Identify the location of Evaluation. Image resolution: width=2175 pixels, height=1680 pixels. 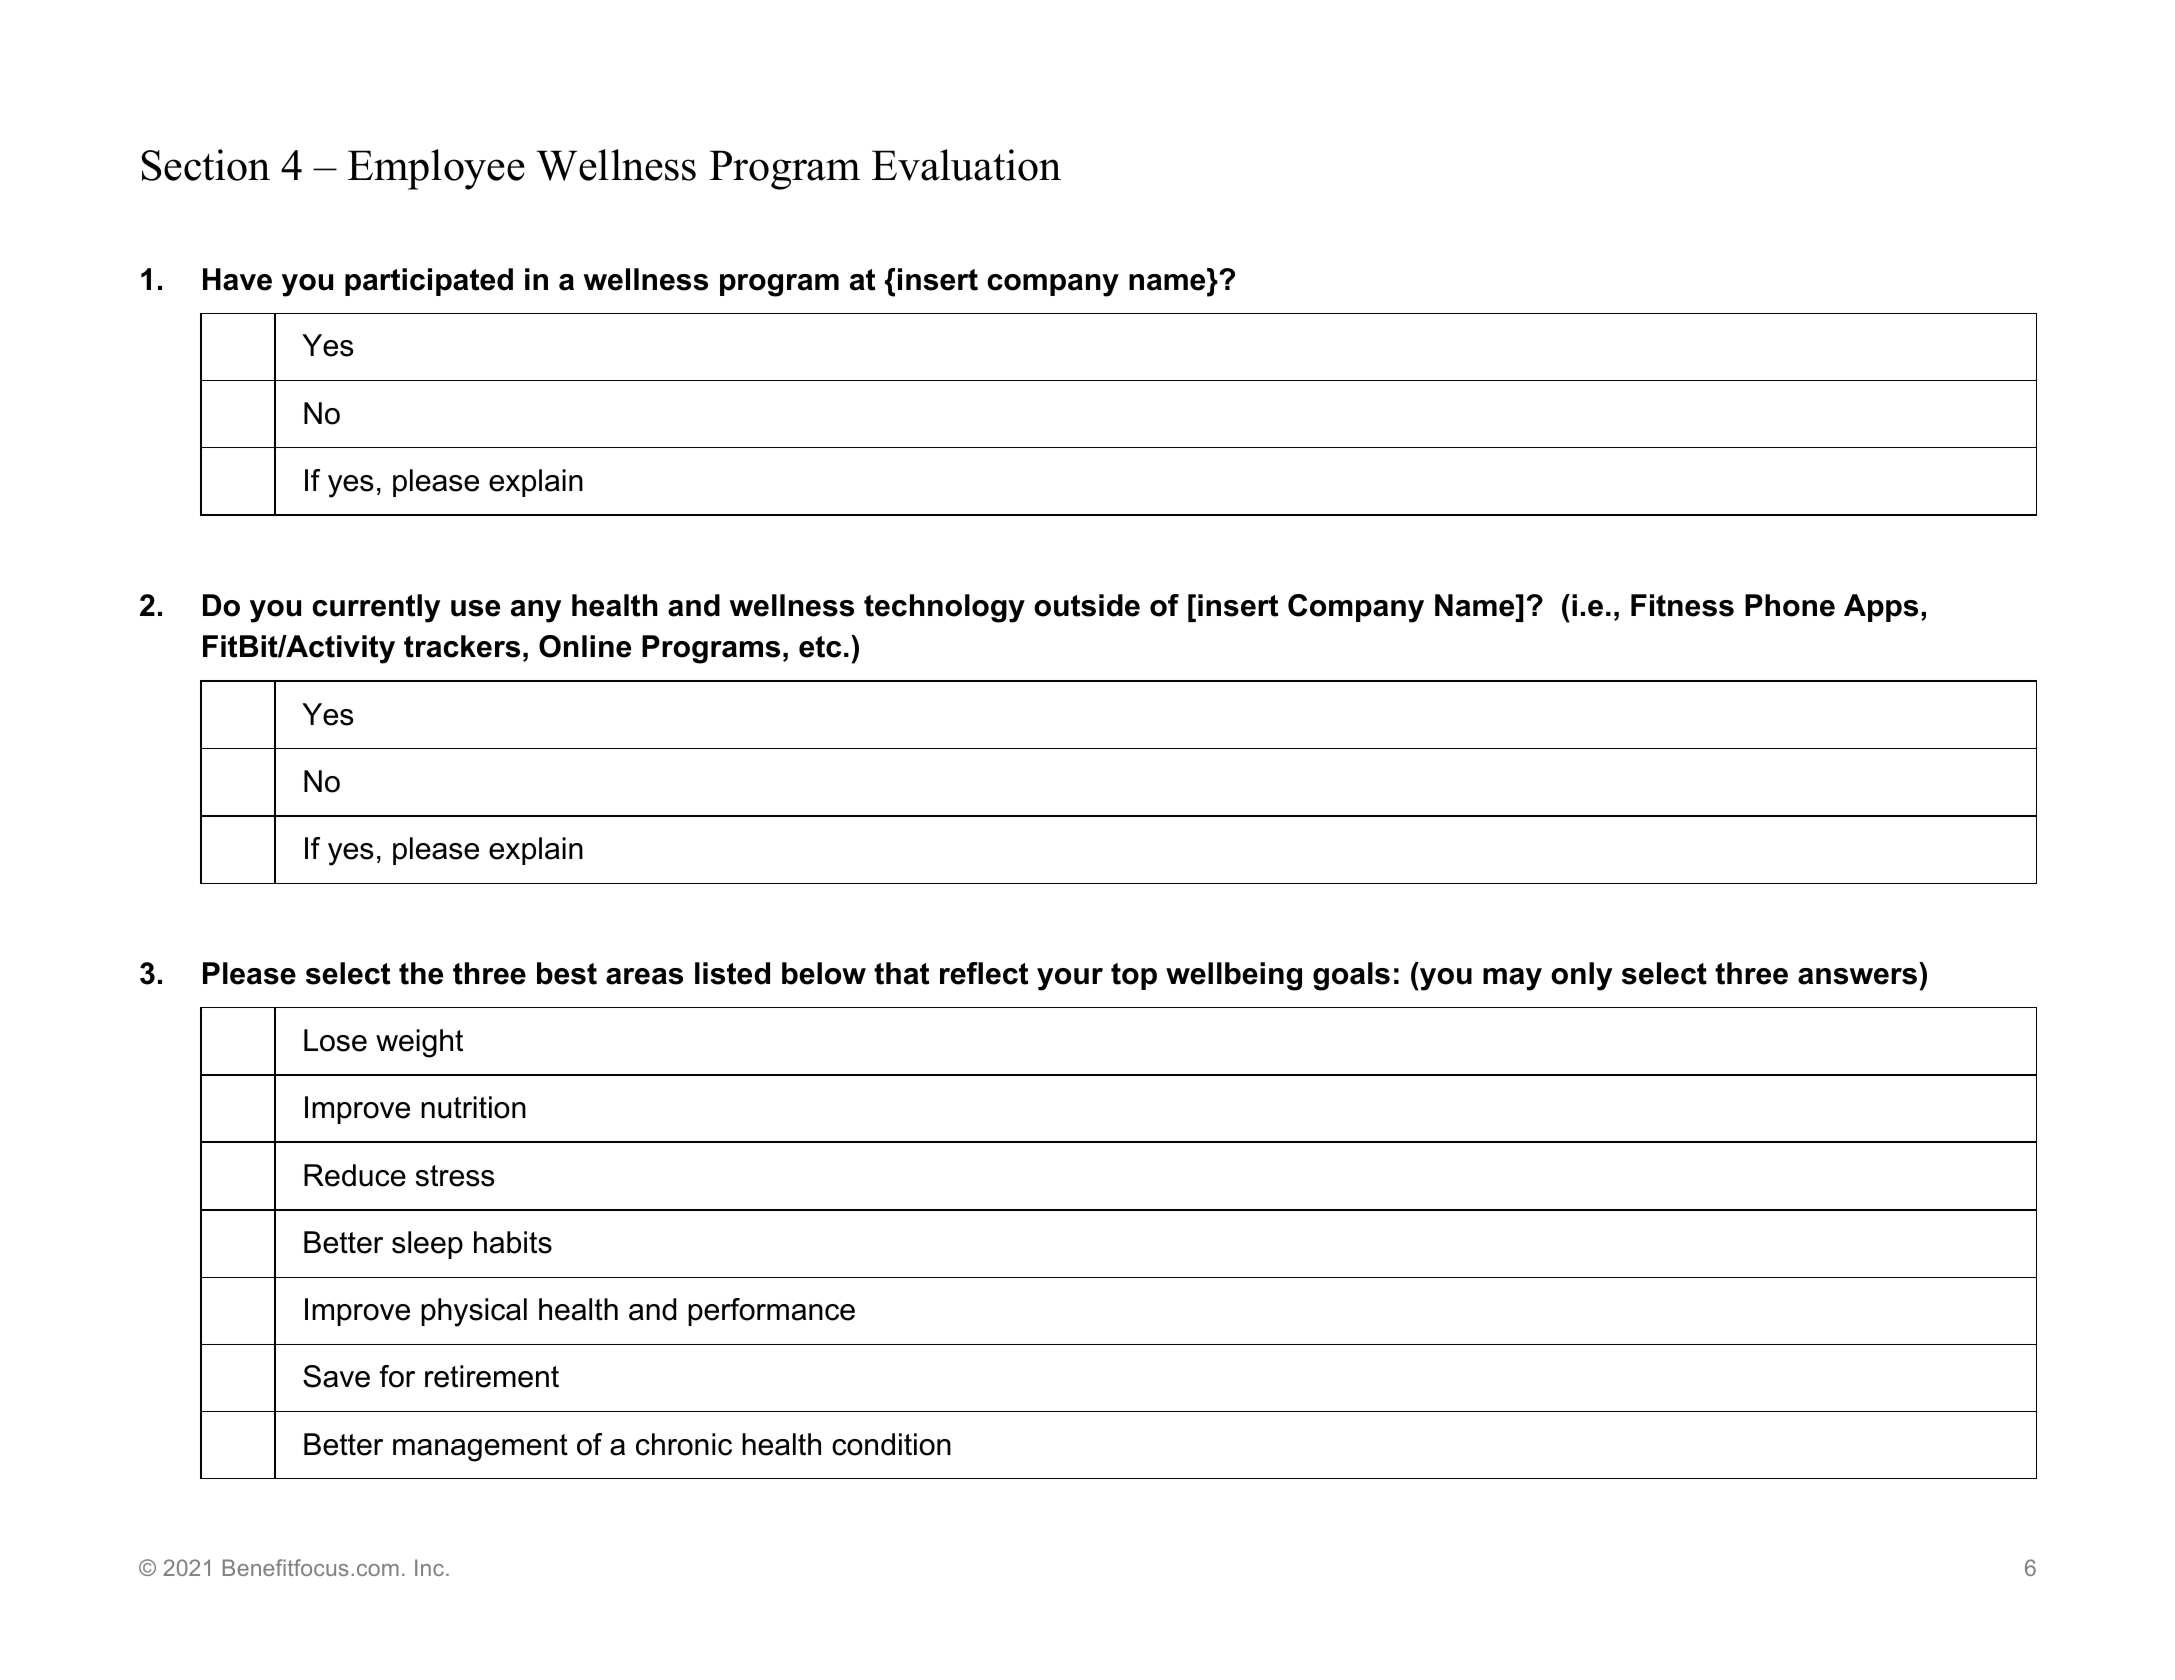
(966, 165).
